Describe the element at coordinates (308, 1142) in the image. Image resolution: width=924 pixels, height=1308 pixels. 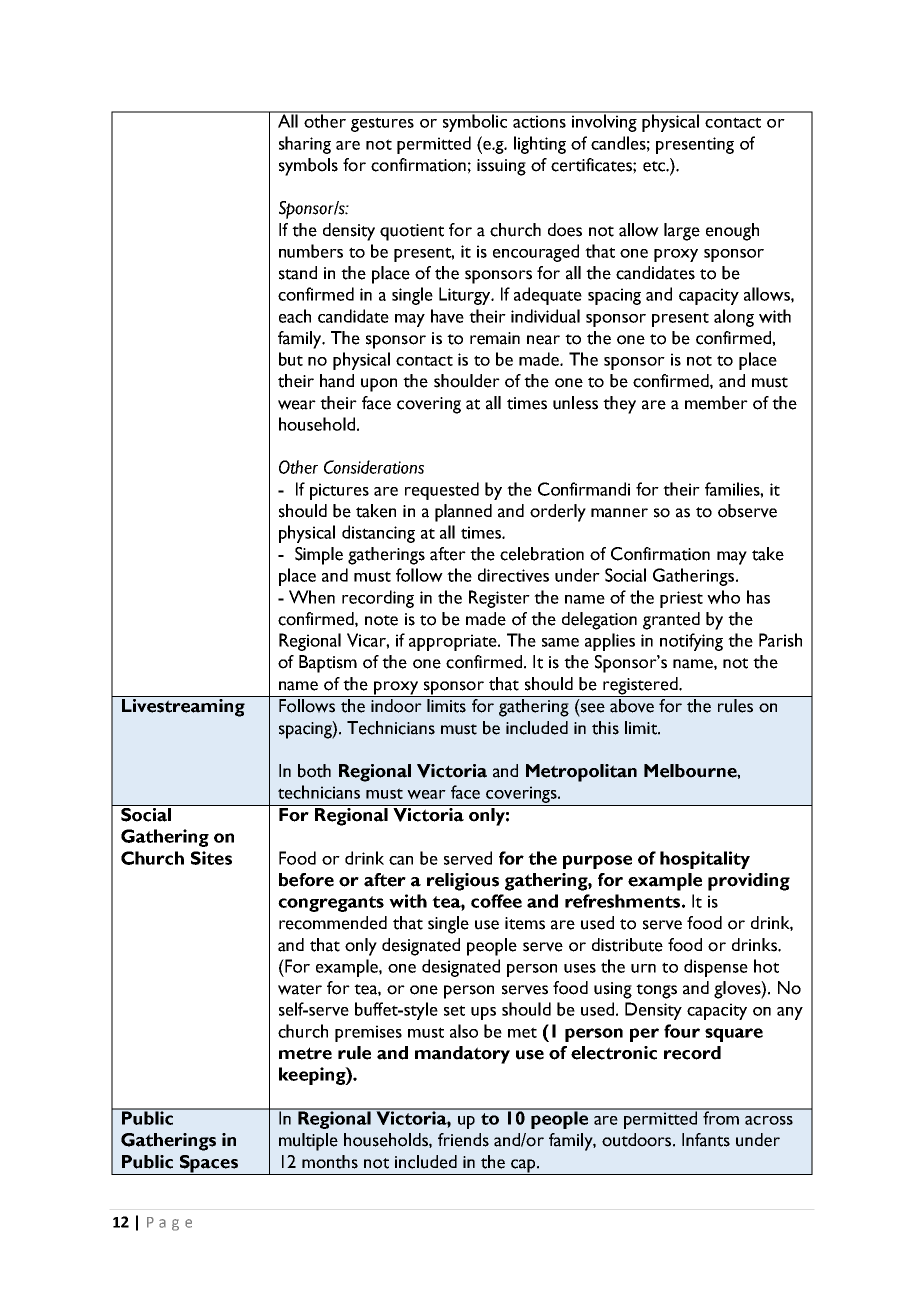
I see `multiple` at that location.
